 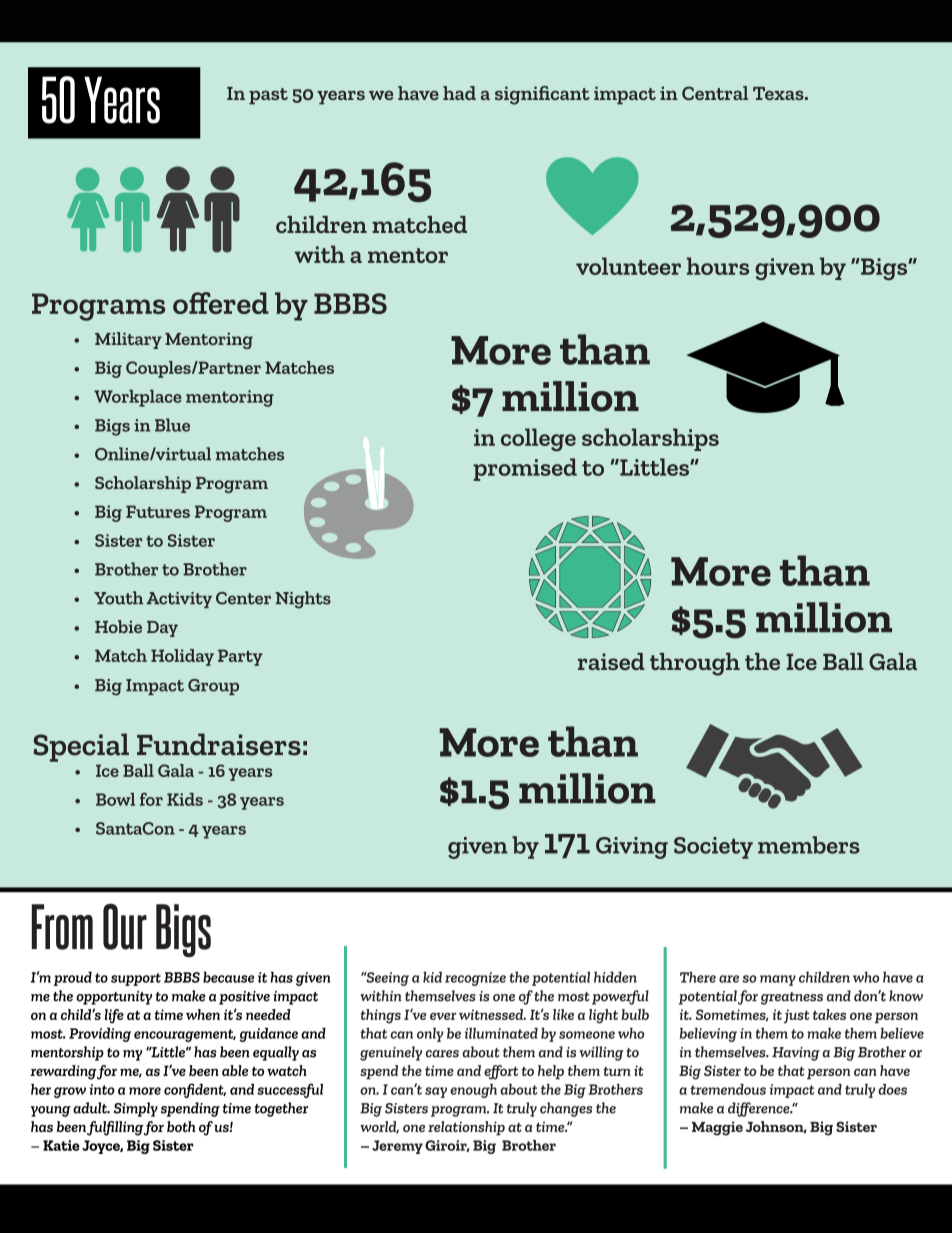 I want to click on Activity, so click(x=179, y=600).
